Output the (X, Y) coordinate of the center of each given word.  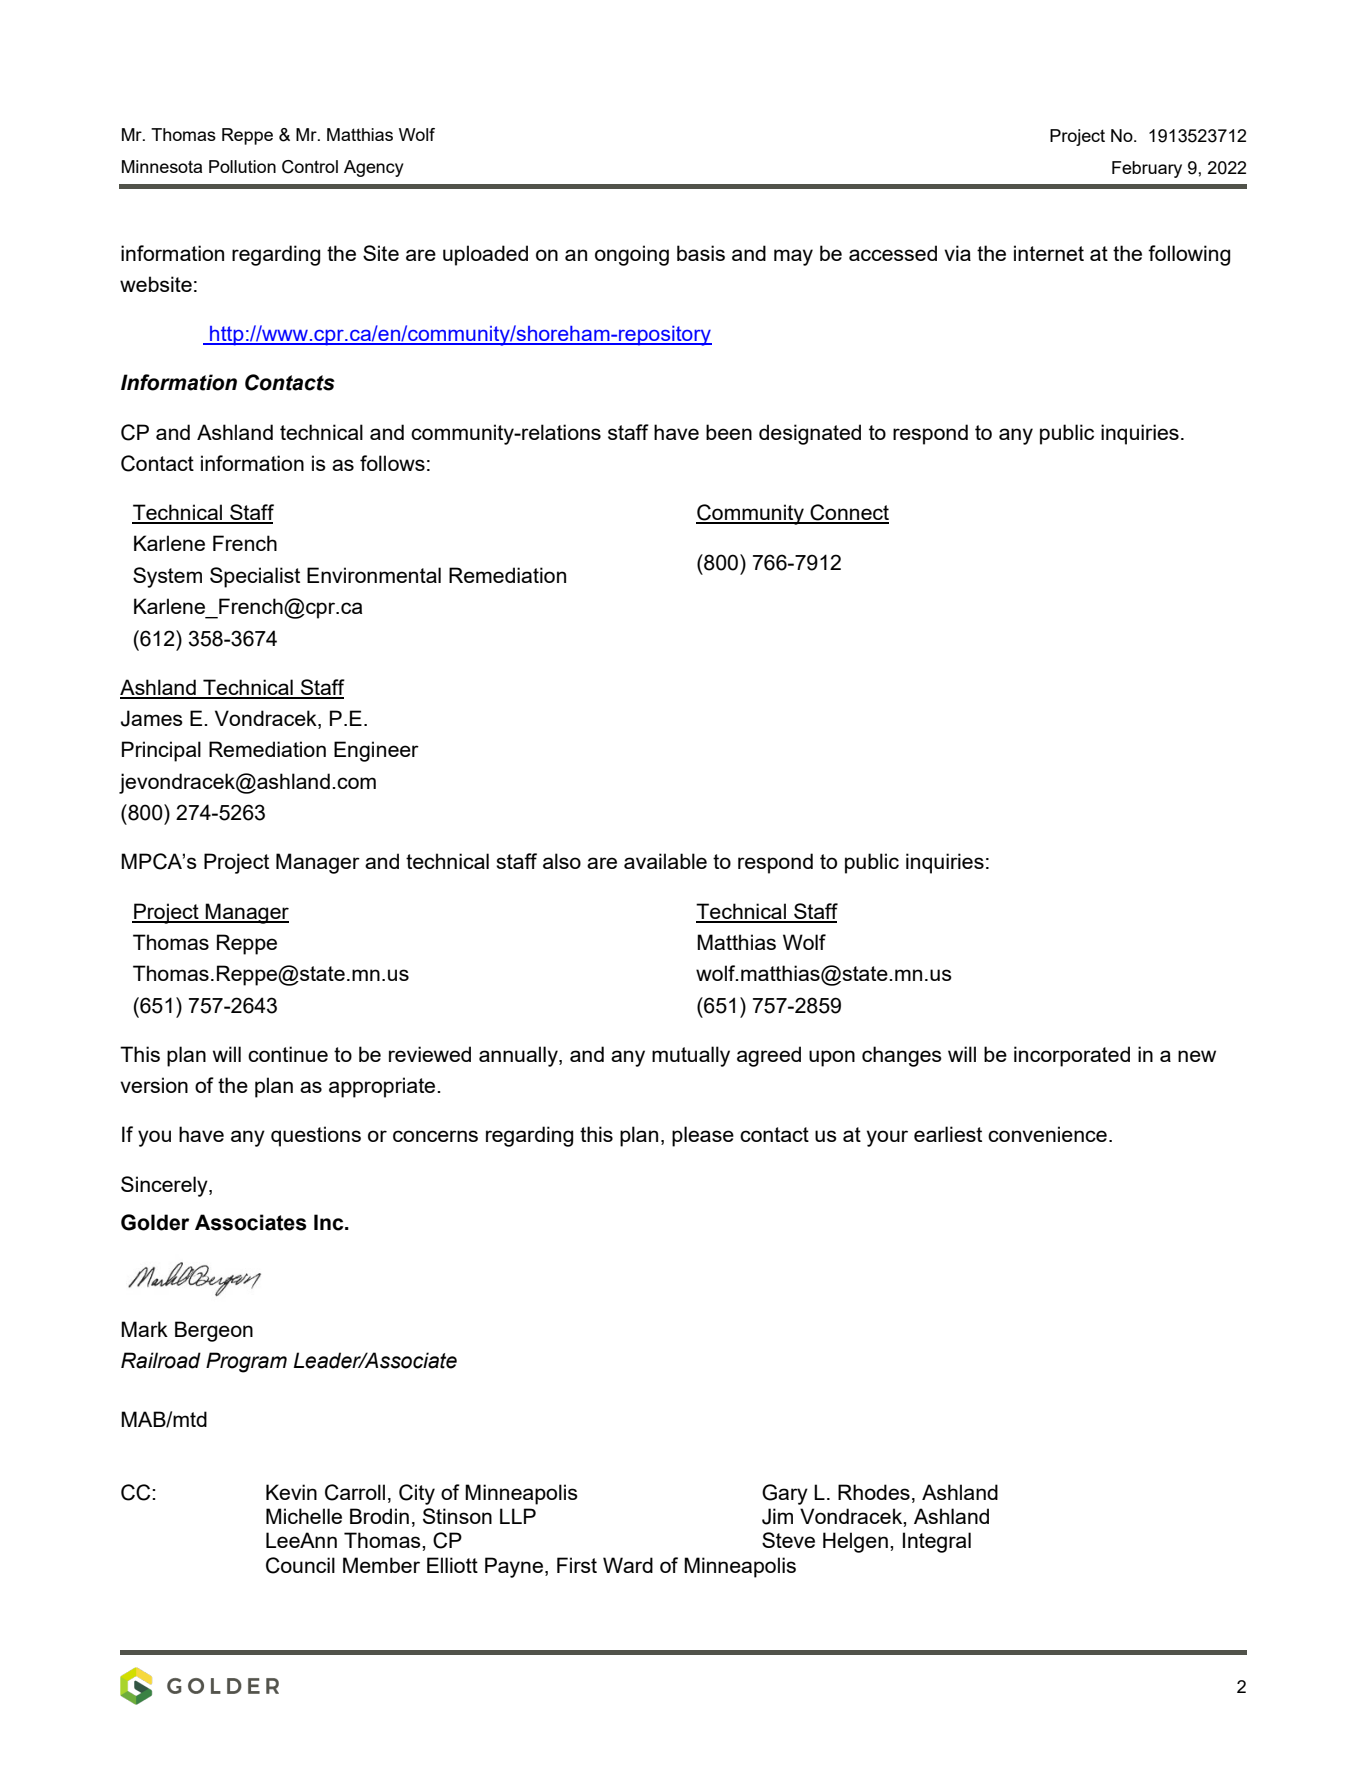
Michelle (304, 1516)
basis (701, 253)
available (665, 861)
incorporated (1072, 1056)
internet (1049, 253)
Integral (937, 1542)
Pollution (242, 166)
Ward (628, 1565)
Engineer (376, 751)
